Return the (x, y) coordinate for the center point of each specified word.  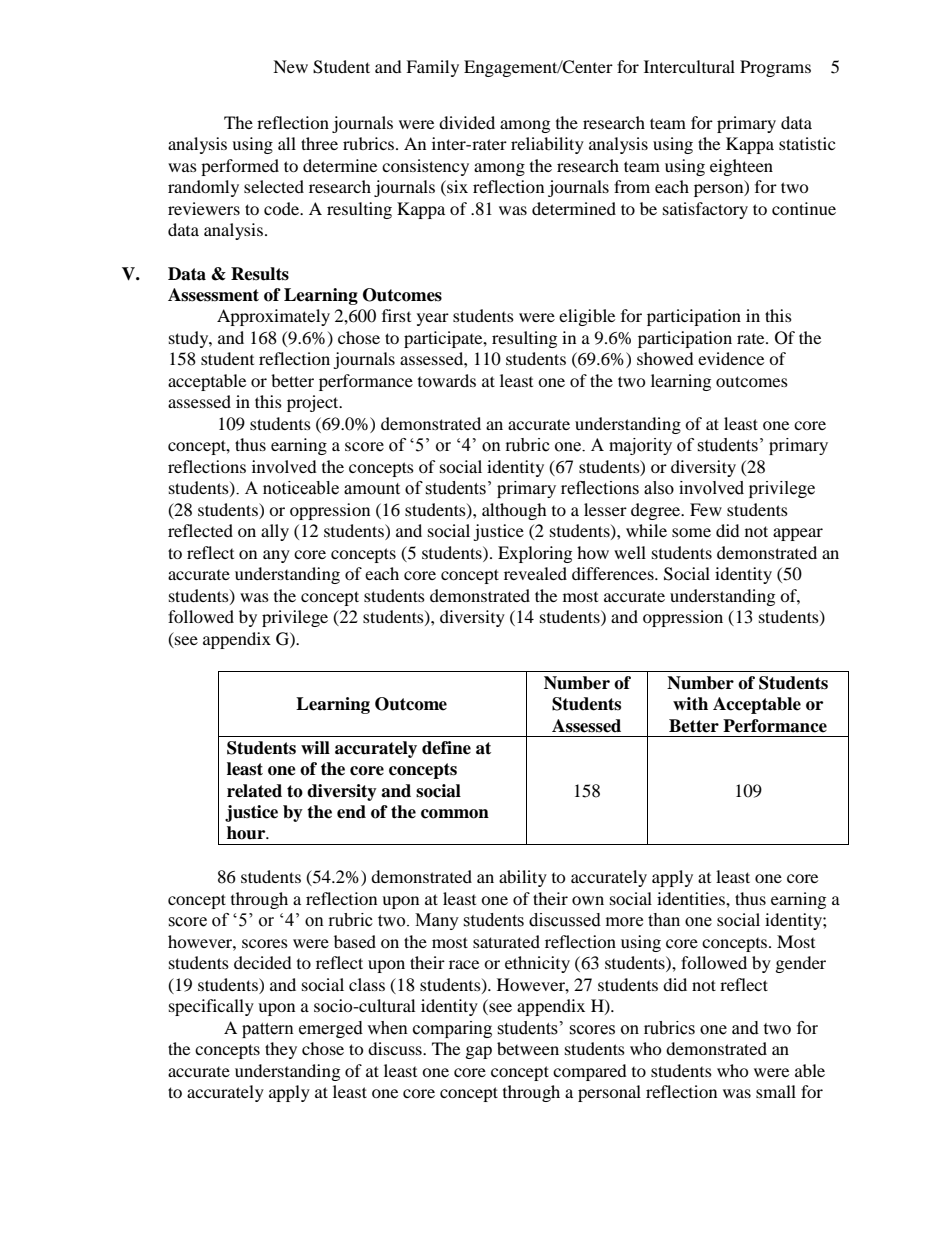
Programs (775, 68)
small (776, 1091)
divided (467, 122)
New (290, 66)
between (528, 1048)
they (281, 1050)
